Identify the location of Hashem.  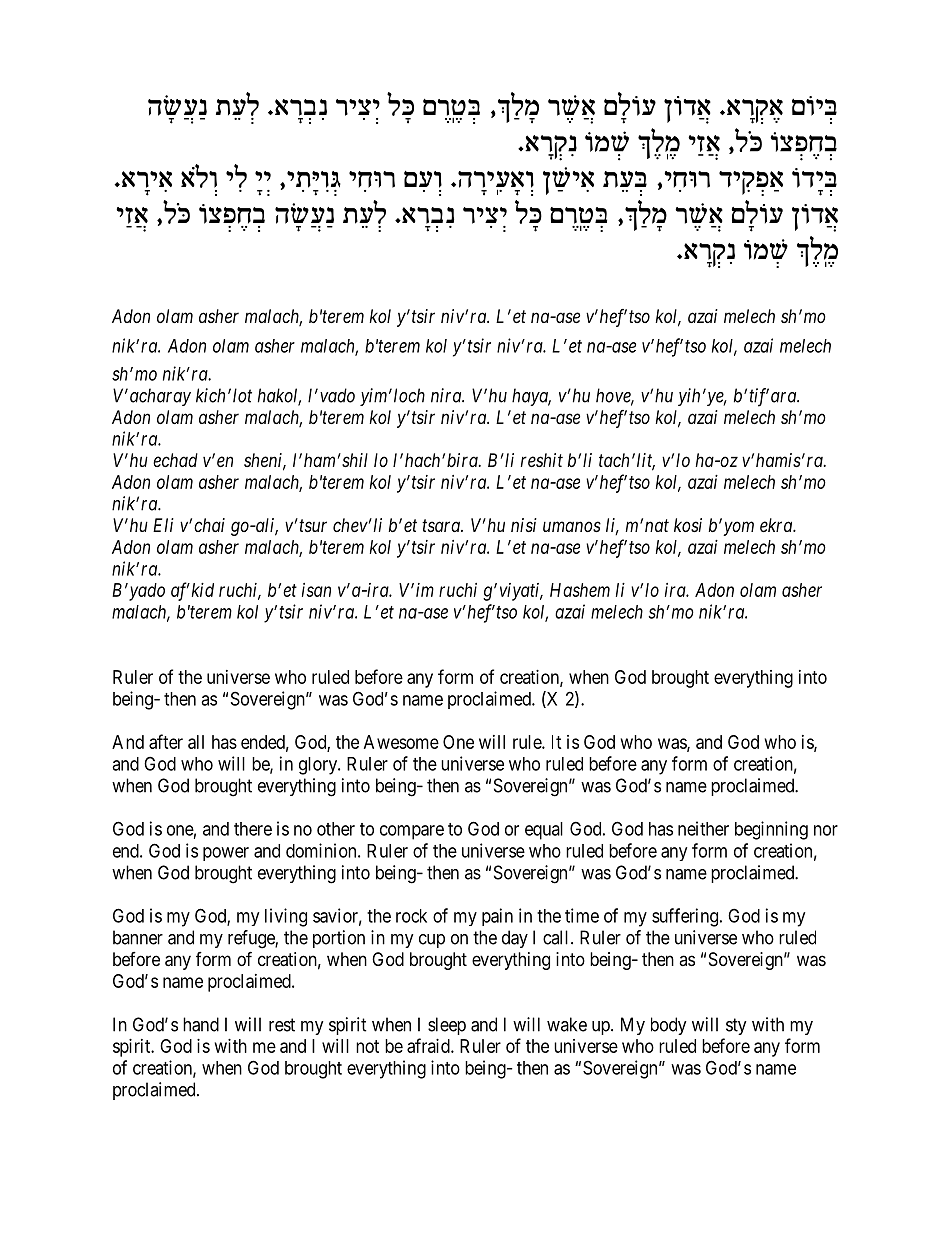
(580, 590).
